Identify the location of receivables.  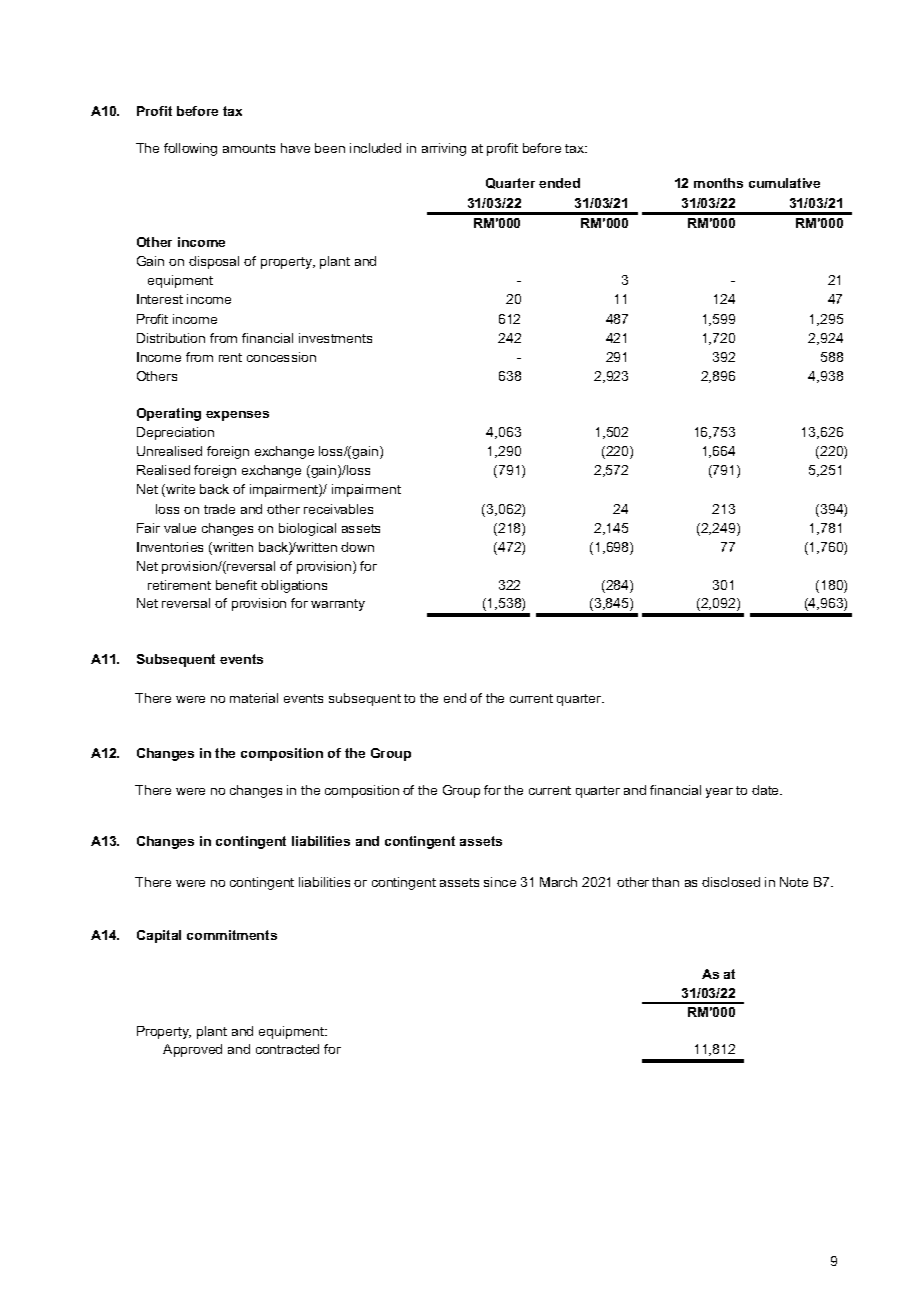
(338, 509).
